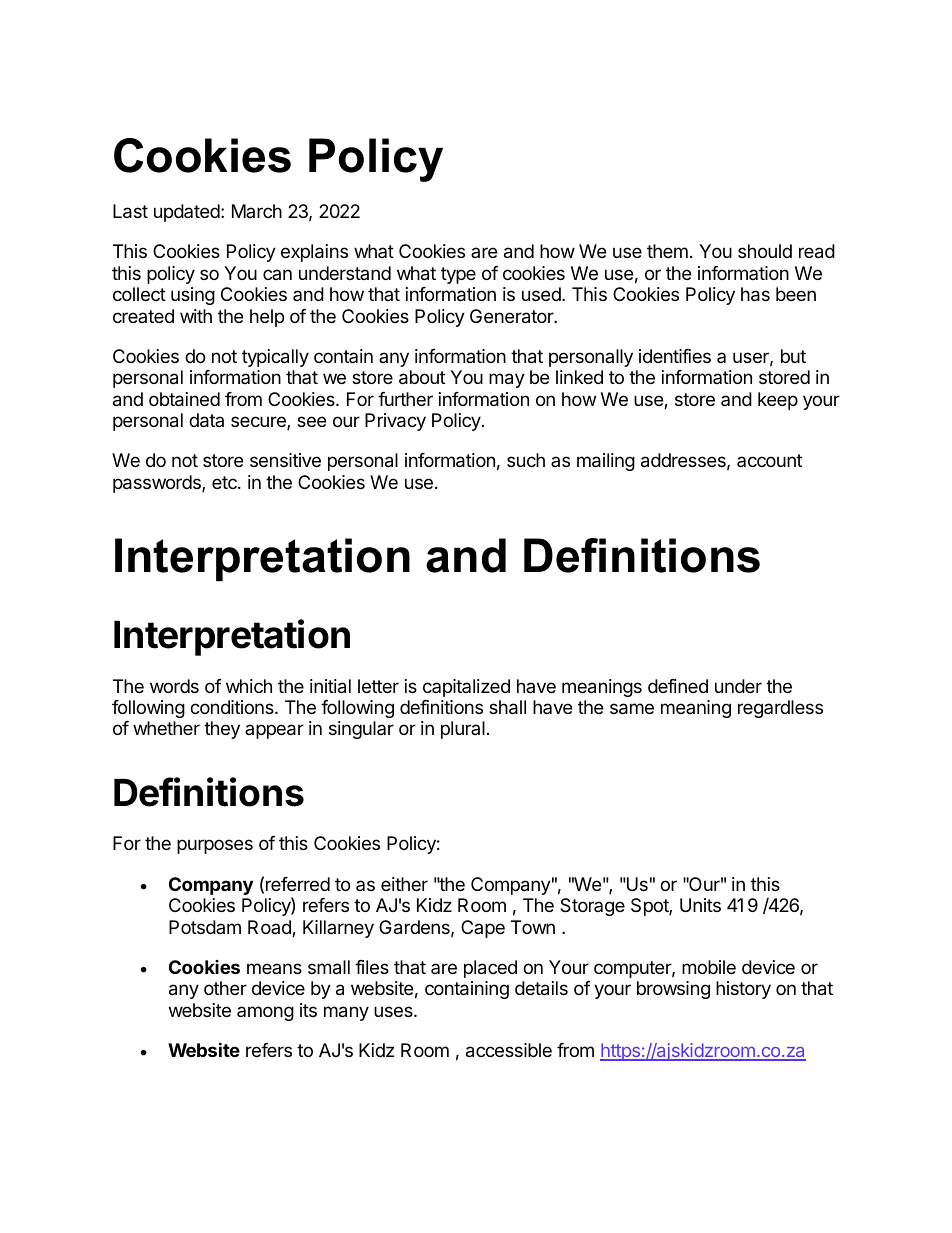 The height and width of the screenshot is (1233, 952). What do you see at coordinates (509, 1050) in the screenshot?
I see `accessible` at bounding box center [509, 1050].
